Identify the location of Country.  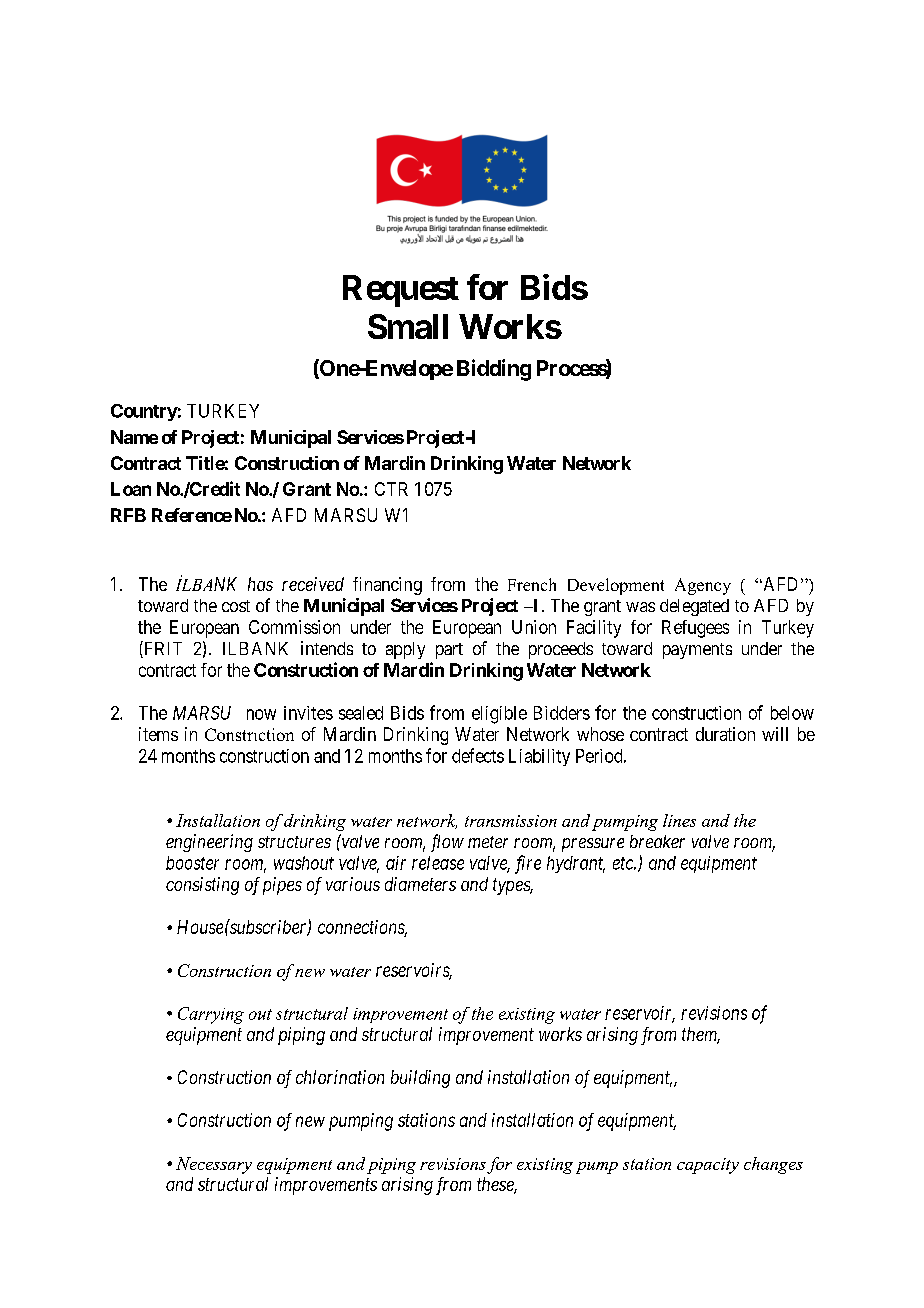
(144, 412).
